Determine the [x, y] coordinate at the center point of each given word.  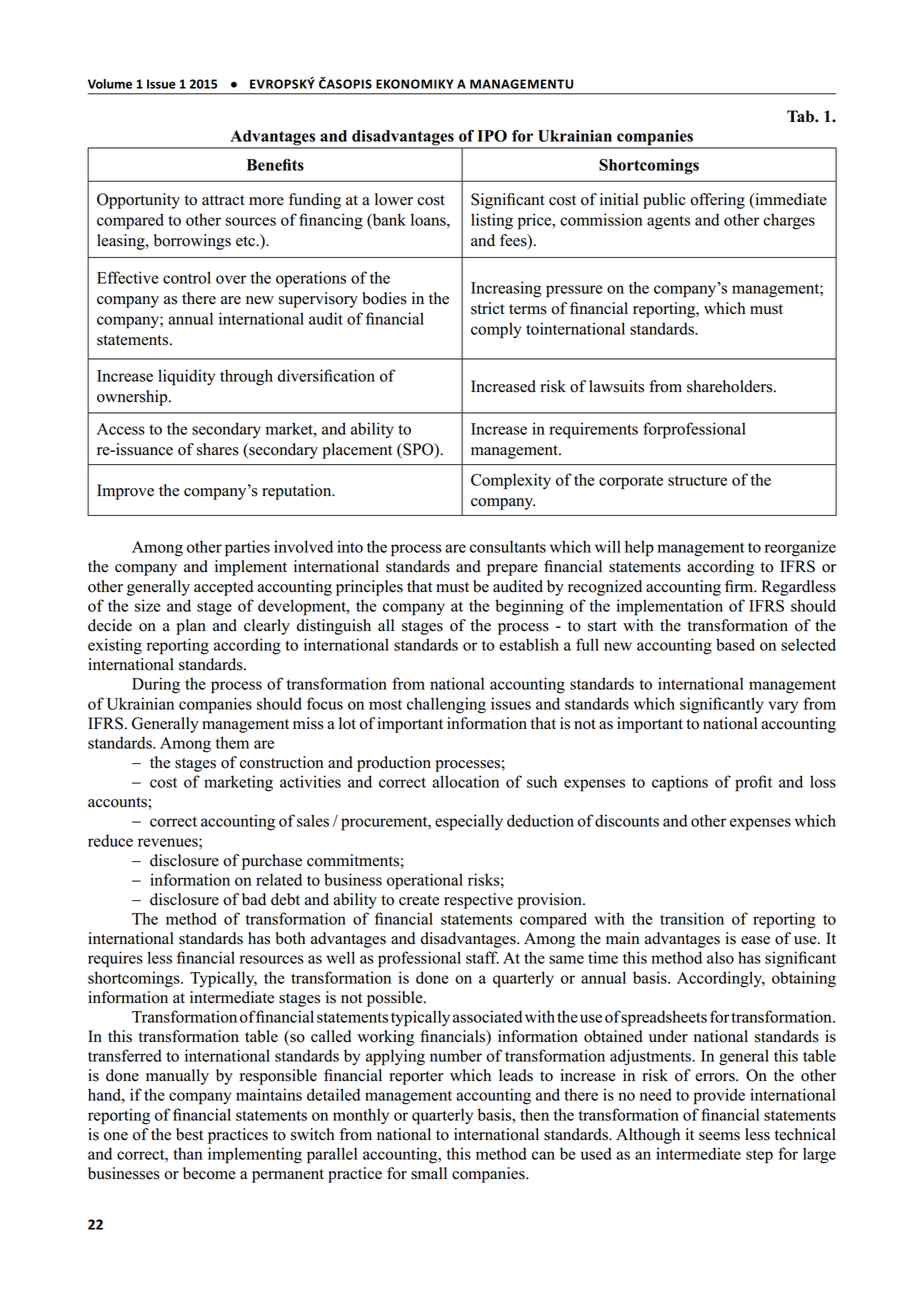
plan [191, 627]
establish [529, 644]
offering [717, 201]
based [735, 644]
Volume [110, 84]
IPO [492, 136]
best [189, 1134]
